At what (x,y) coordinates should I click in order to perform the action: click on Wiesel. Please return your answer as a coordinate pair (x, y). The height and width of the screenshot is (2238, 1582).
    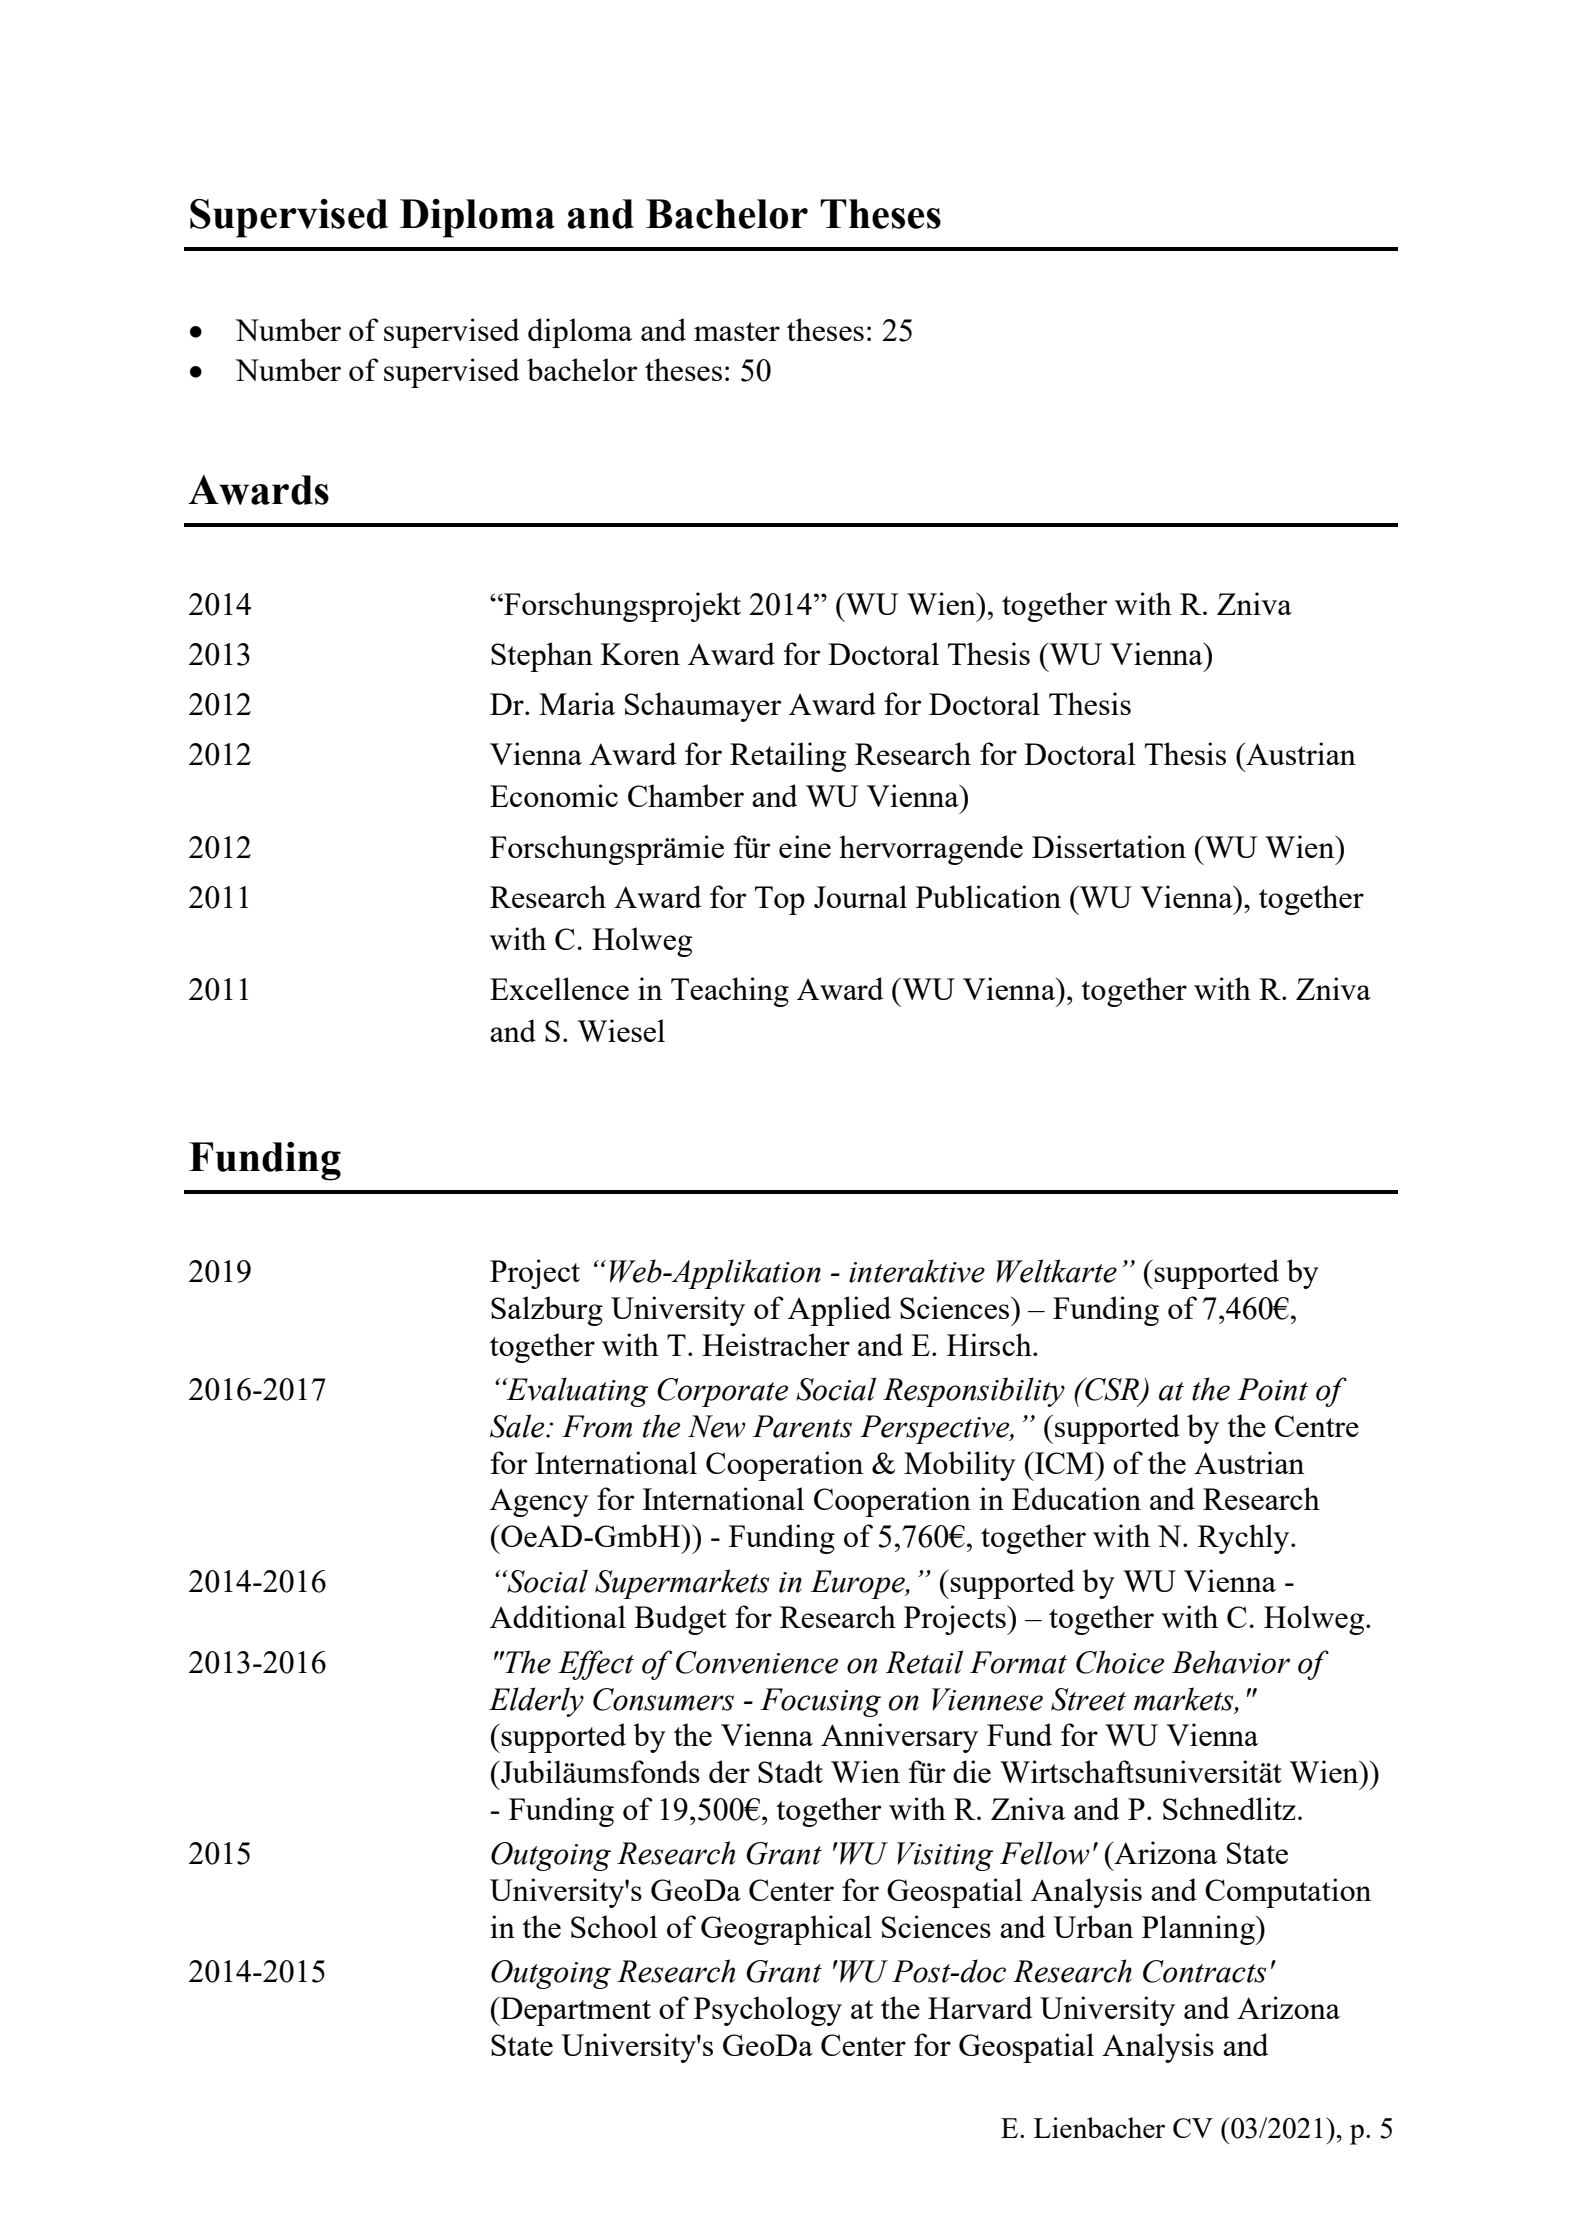
    Looking at the image, I should click on (621, 1030).
